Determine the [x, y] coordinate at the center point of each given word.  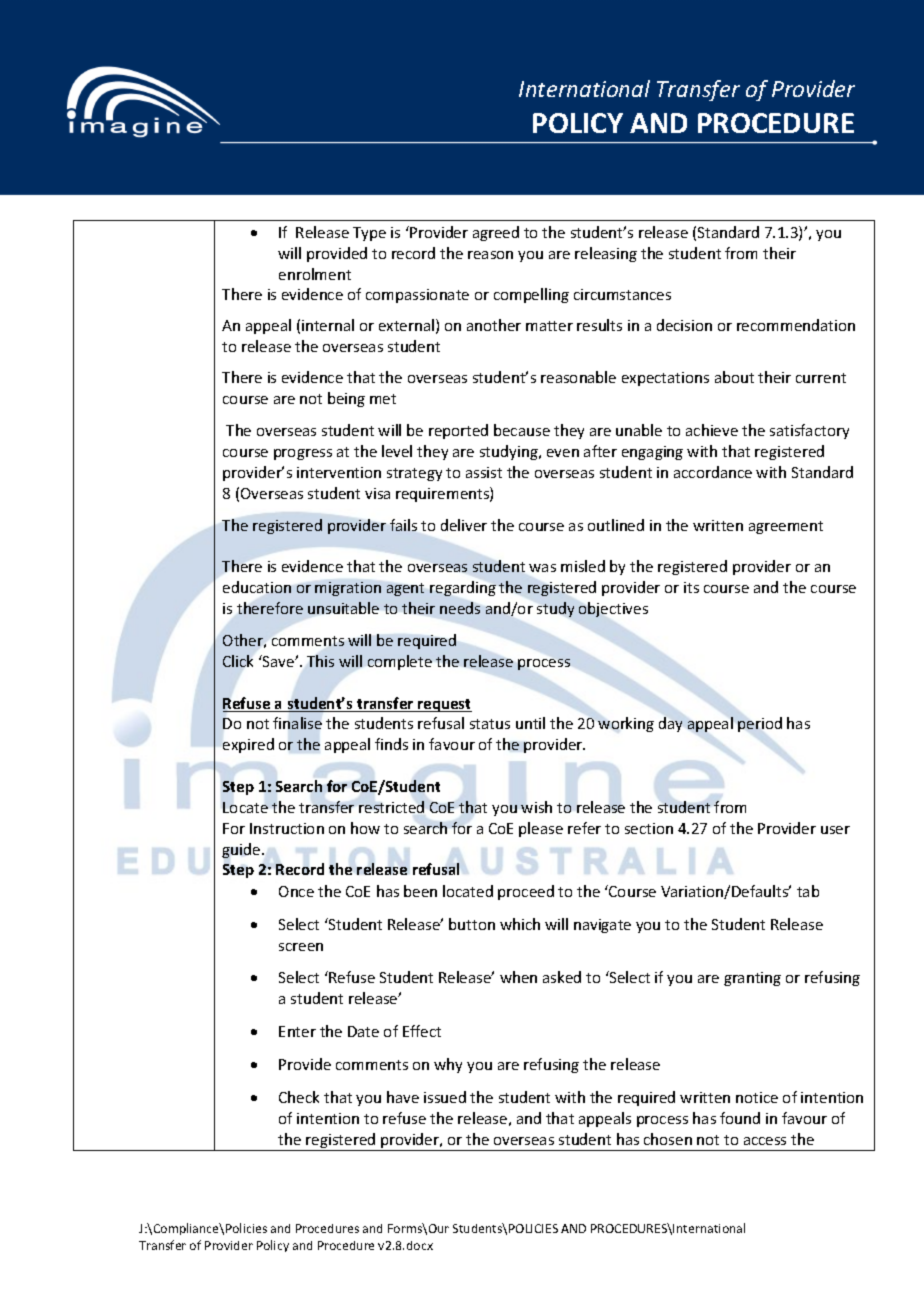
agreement [786, 527]
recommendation [796, 325]
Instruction [287, 828]
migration [348, 589]
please [541, 829]
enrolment [315, 274]
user [835, 830]
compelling [531, 295]
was [542, 568]
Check [299, 1097]
